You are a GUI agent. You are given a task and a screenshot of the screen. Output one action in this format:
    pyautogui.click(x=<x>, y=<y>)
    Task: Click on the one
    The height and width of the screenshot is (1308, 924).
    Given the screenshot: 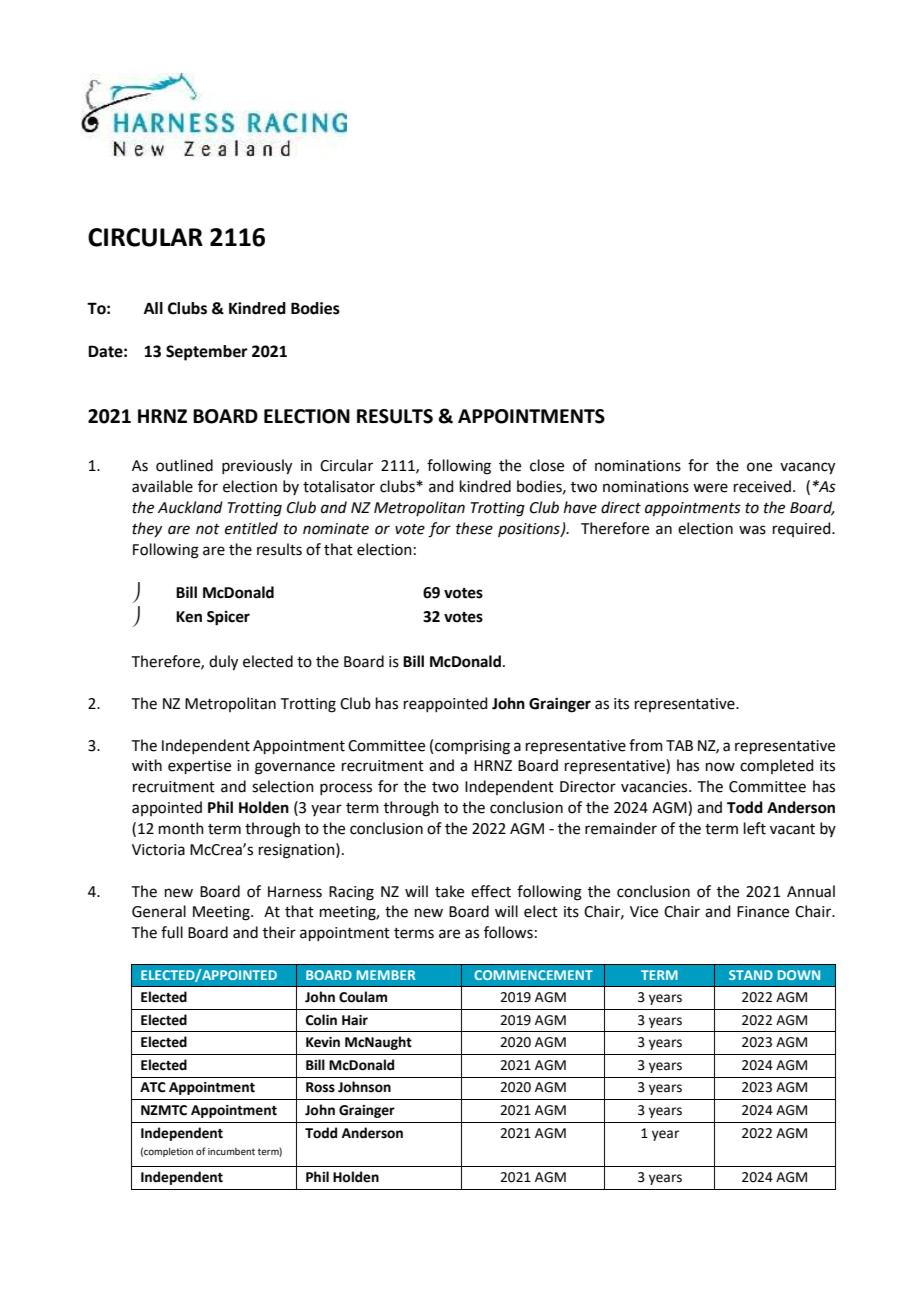 What is the action you would take?
    pyautogui.click(x=759, y=467)
